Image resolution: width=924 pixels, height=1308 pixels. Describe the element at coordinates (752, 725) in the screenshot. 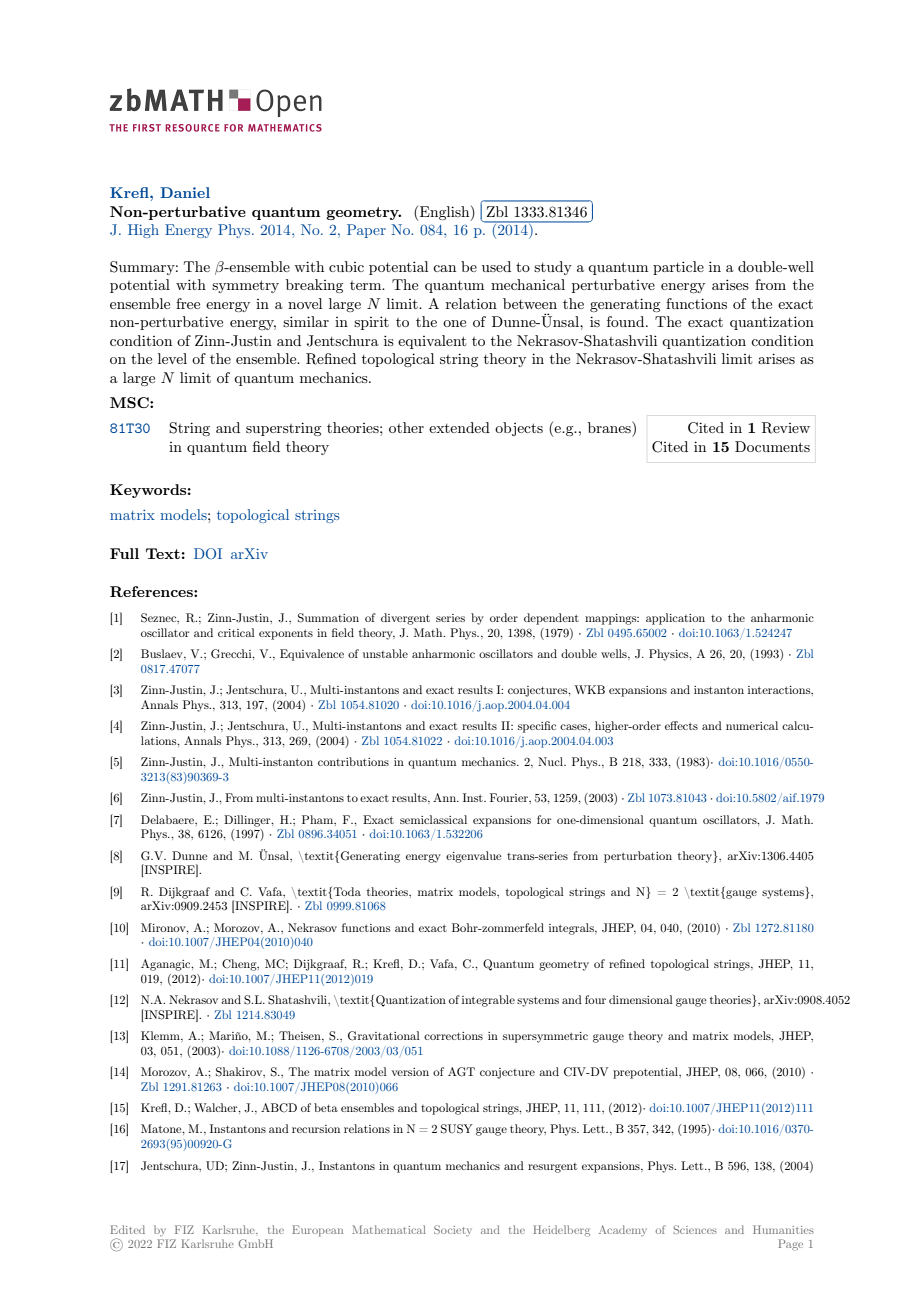

I see `numerical` at that location.
